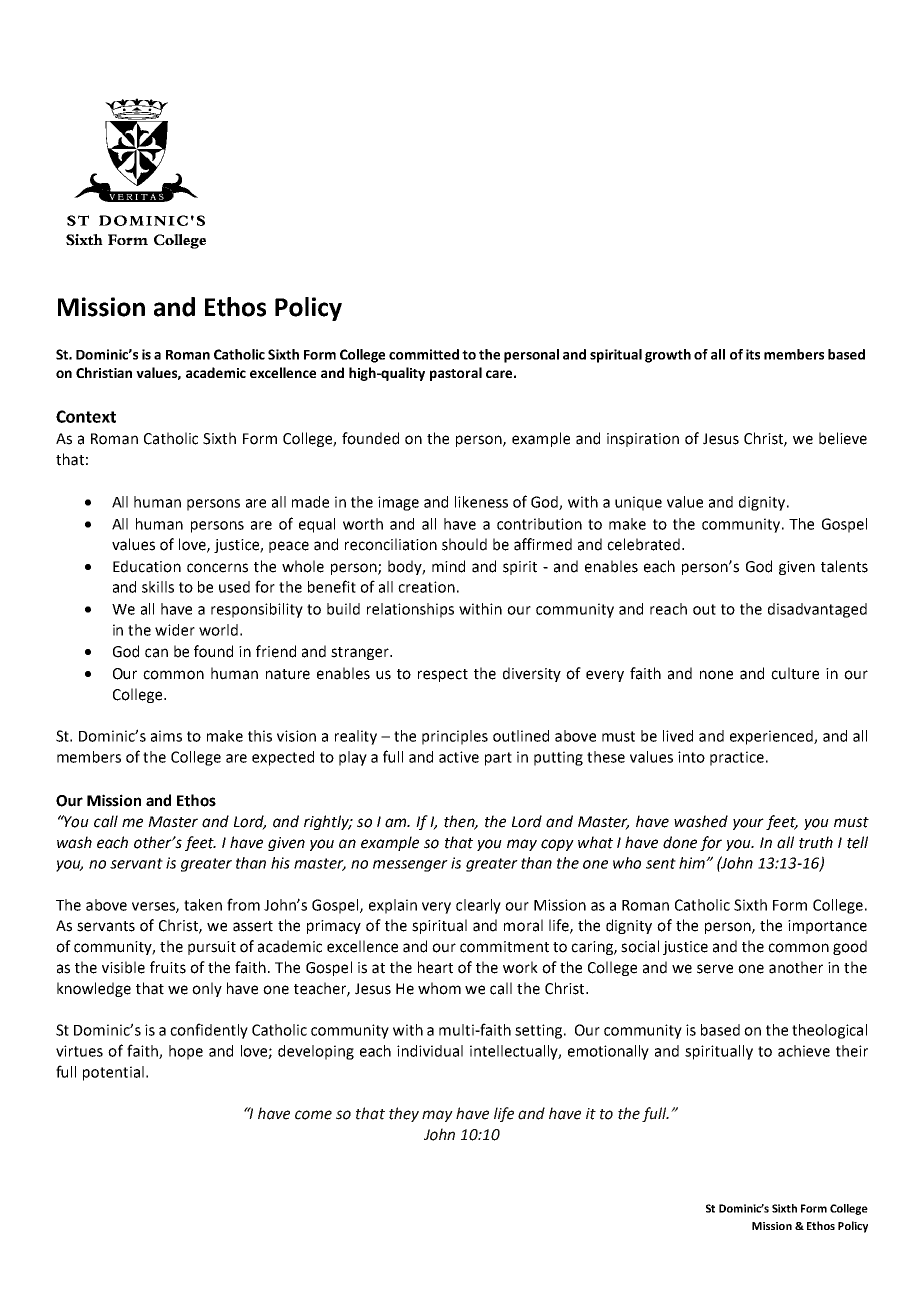 The image size is (924, 1308). Describe the element at coordinates (203, 905) in the screenshot. I see `taken` at that location.
